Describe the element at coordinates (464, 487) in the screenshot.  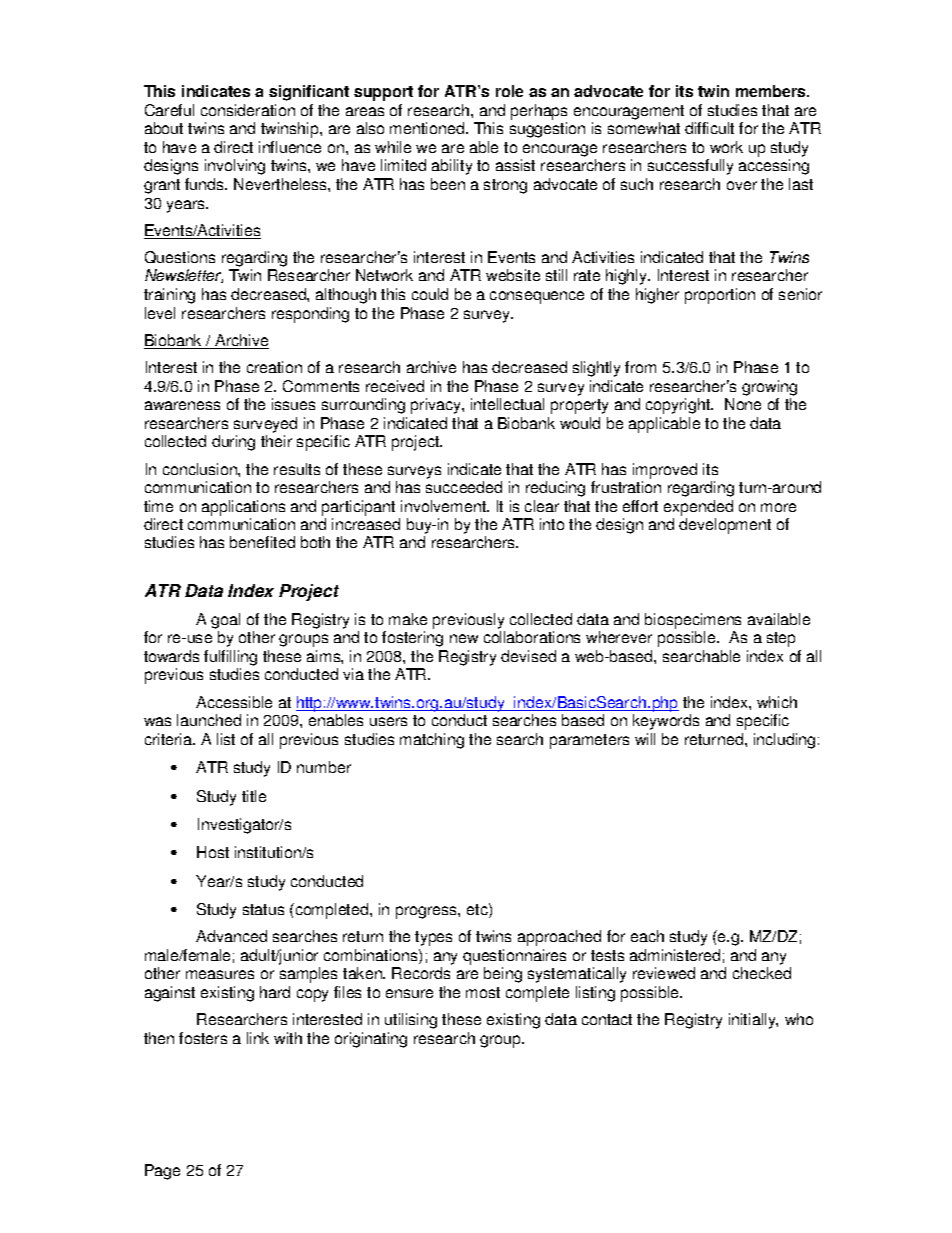
I see `succeeded` at that location.
